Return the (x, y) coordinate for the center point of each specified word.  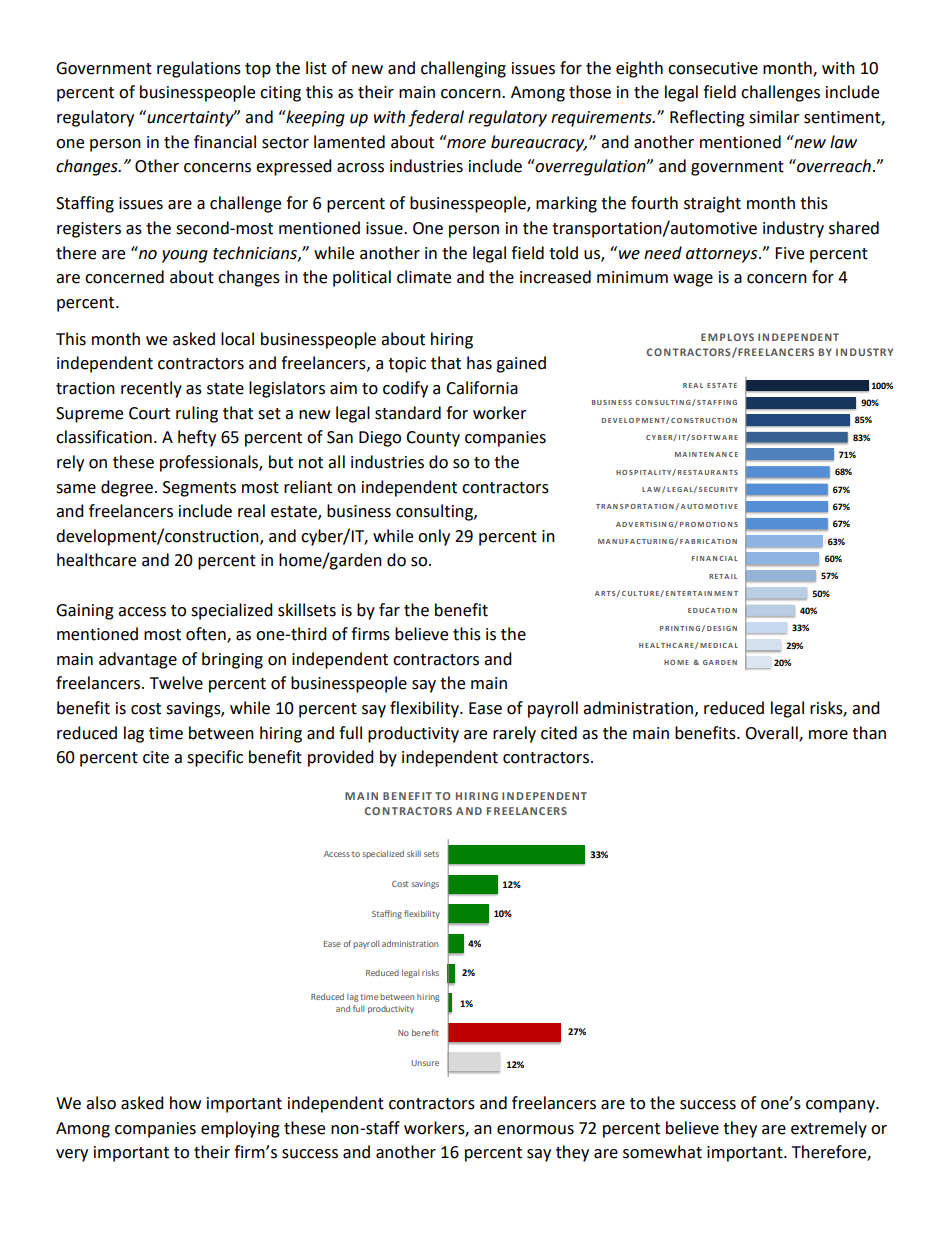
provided (341, 758)
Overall (772, 733)
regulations (199, 69)
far (389, 610)
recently (151, 389)
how (185, 1103)
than (869, 733)
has (479, 363)
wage (693, 280)
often (207, 635)
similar (774, 117)
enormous (535, 1130)
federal (436, 118)
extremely (829, 1129)
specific (215, 758)
